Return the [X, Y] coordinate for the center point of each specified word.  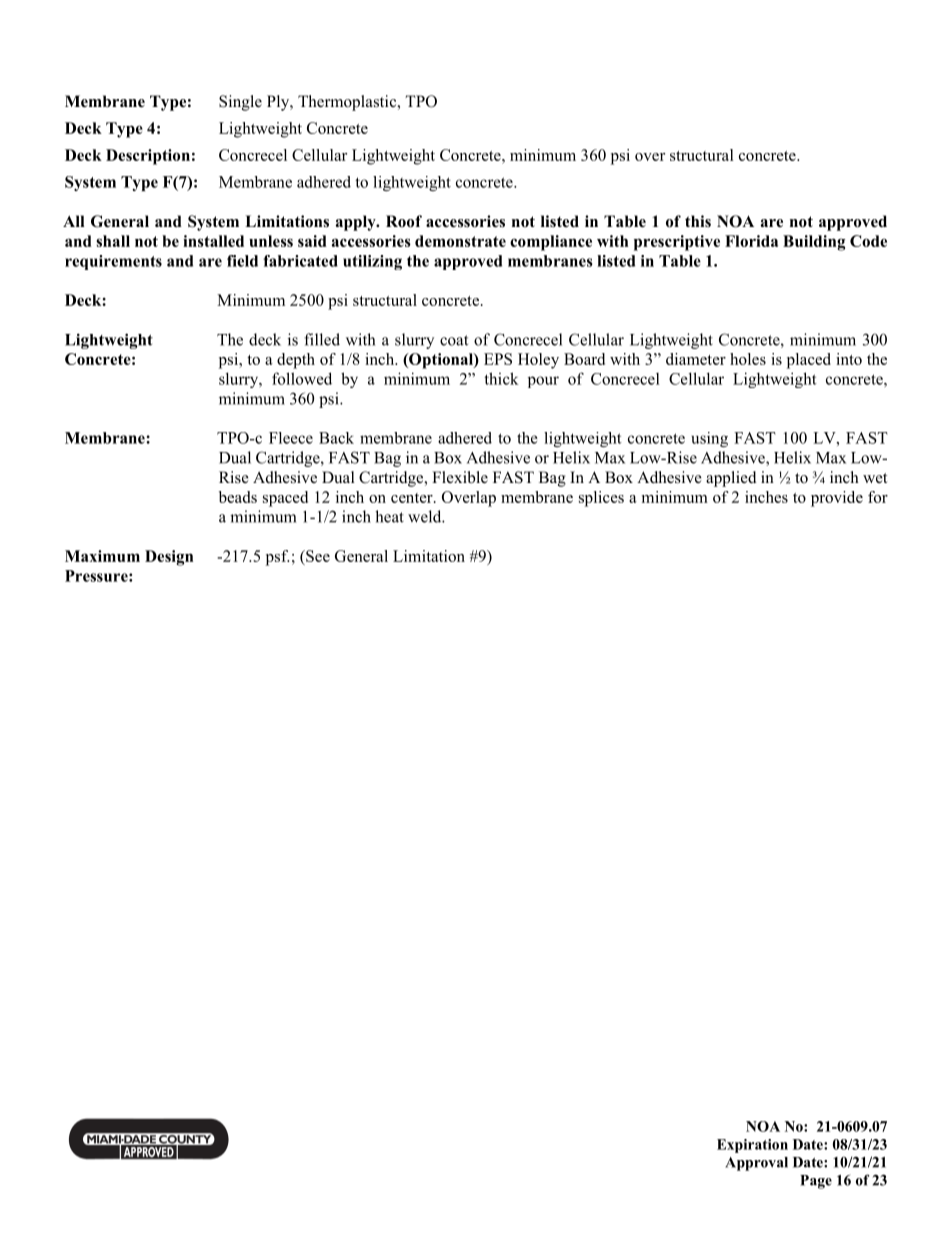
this [698, 221]
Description [148, 157]
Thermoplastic [348, 103]
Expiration [752, 1146]
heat [389, 516]
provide [837, 499]
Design [169, 558]
